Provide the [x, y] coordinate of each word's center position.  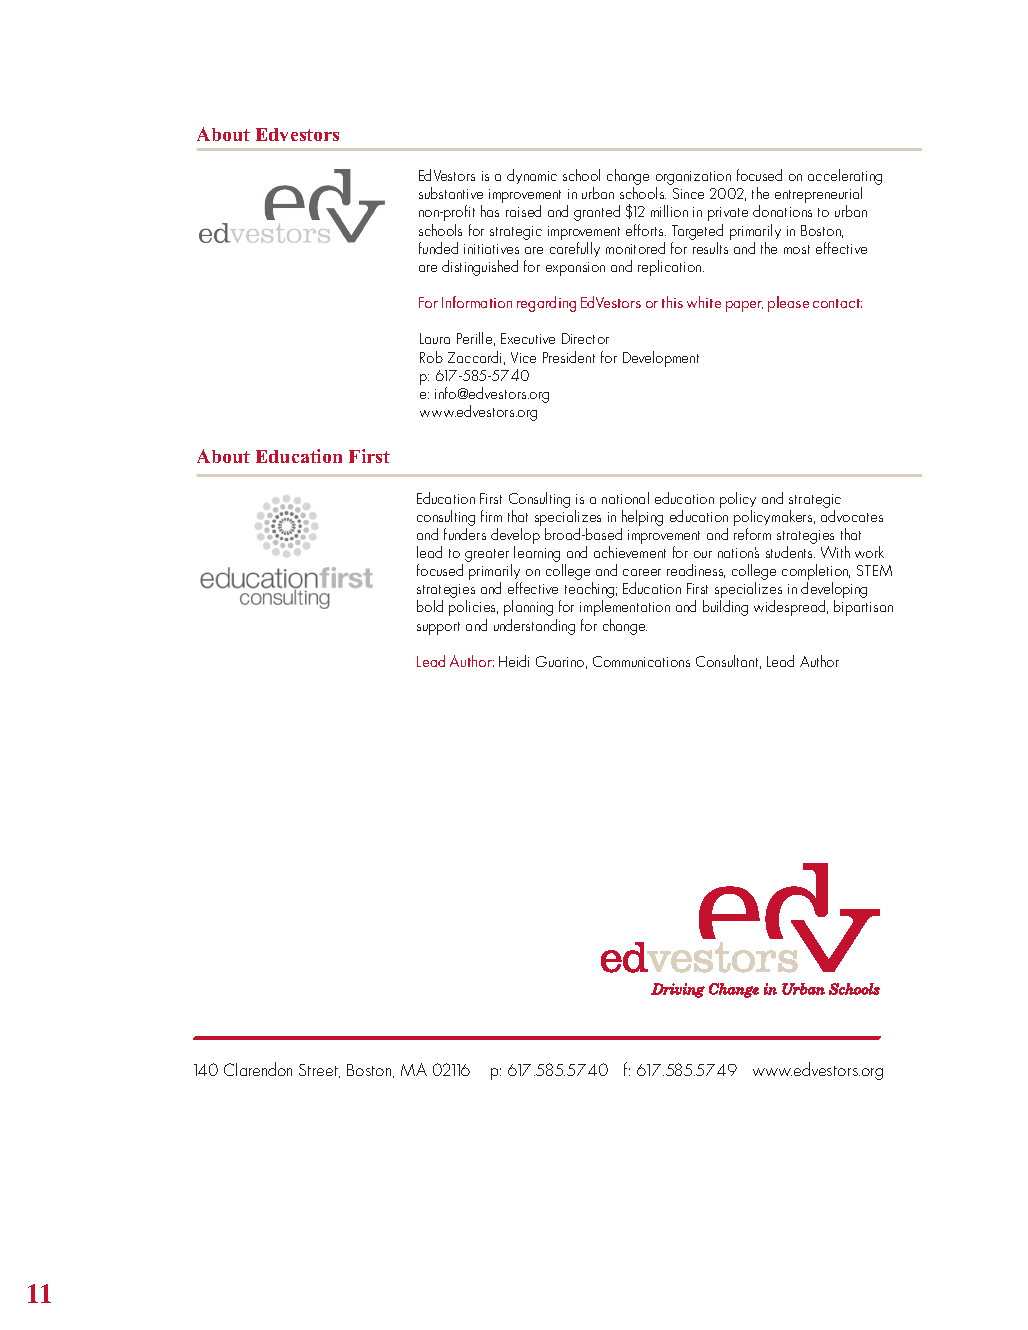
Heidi [514, 661]
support [438, 628]
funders [465, 534]
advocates [852, 516]
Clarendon [258, 1069]
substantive [451, 193]
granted [597, 213]
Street [319, 1071]
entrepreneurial [818, 196]
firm [491, 516]
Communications [641, 661]
